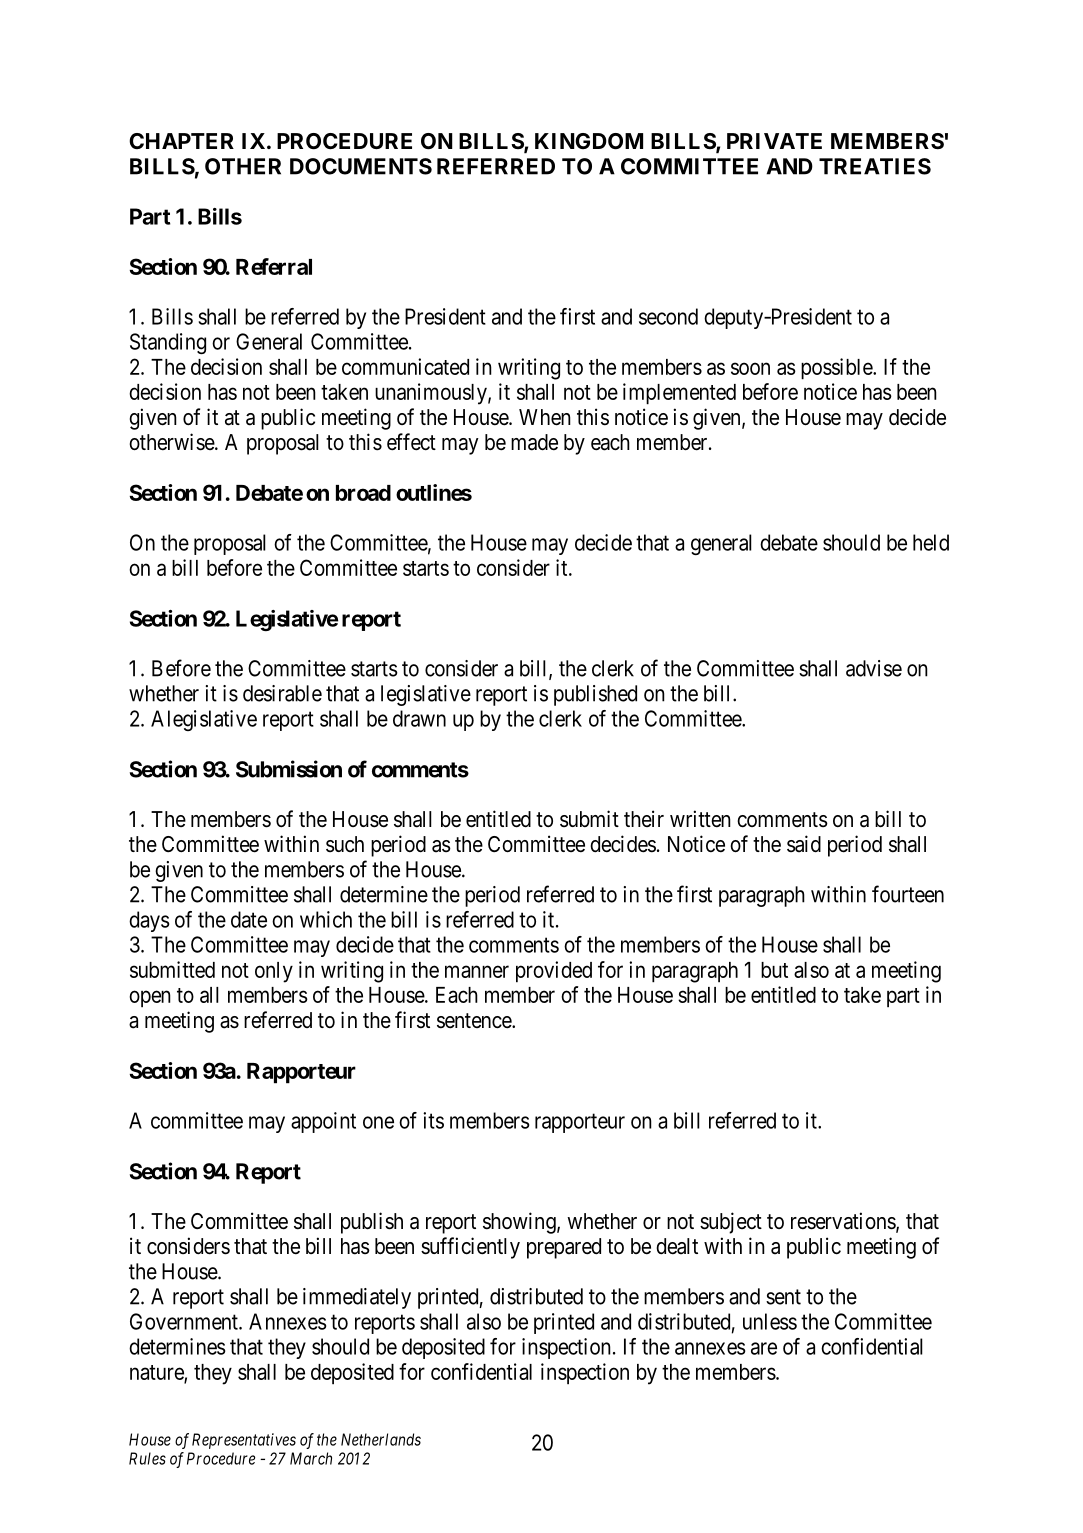 The image size is (1083, 1533). I want to click on broad, so click(363, 493).
